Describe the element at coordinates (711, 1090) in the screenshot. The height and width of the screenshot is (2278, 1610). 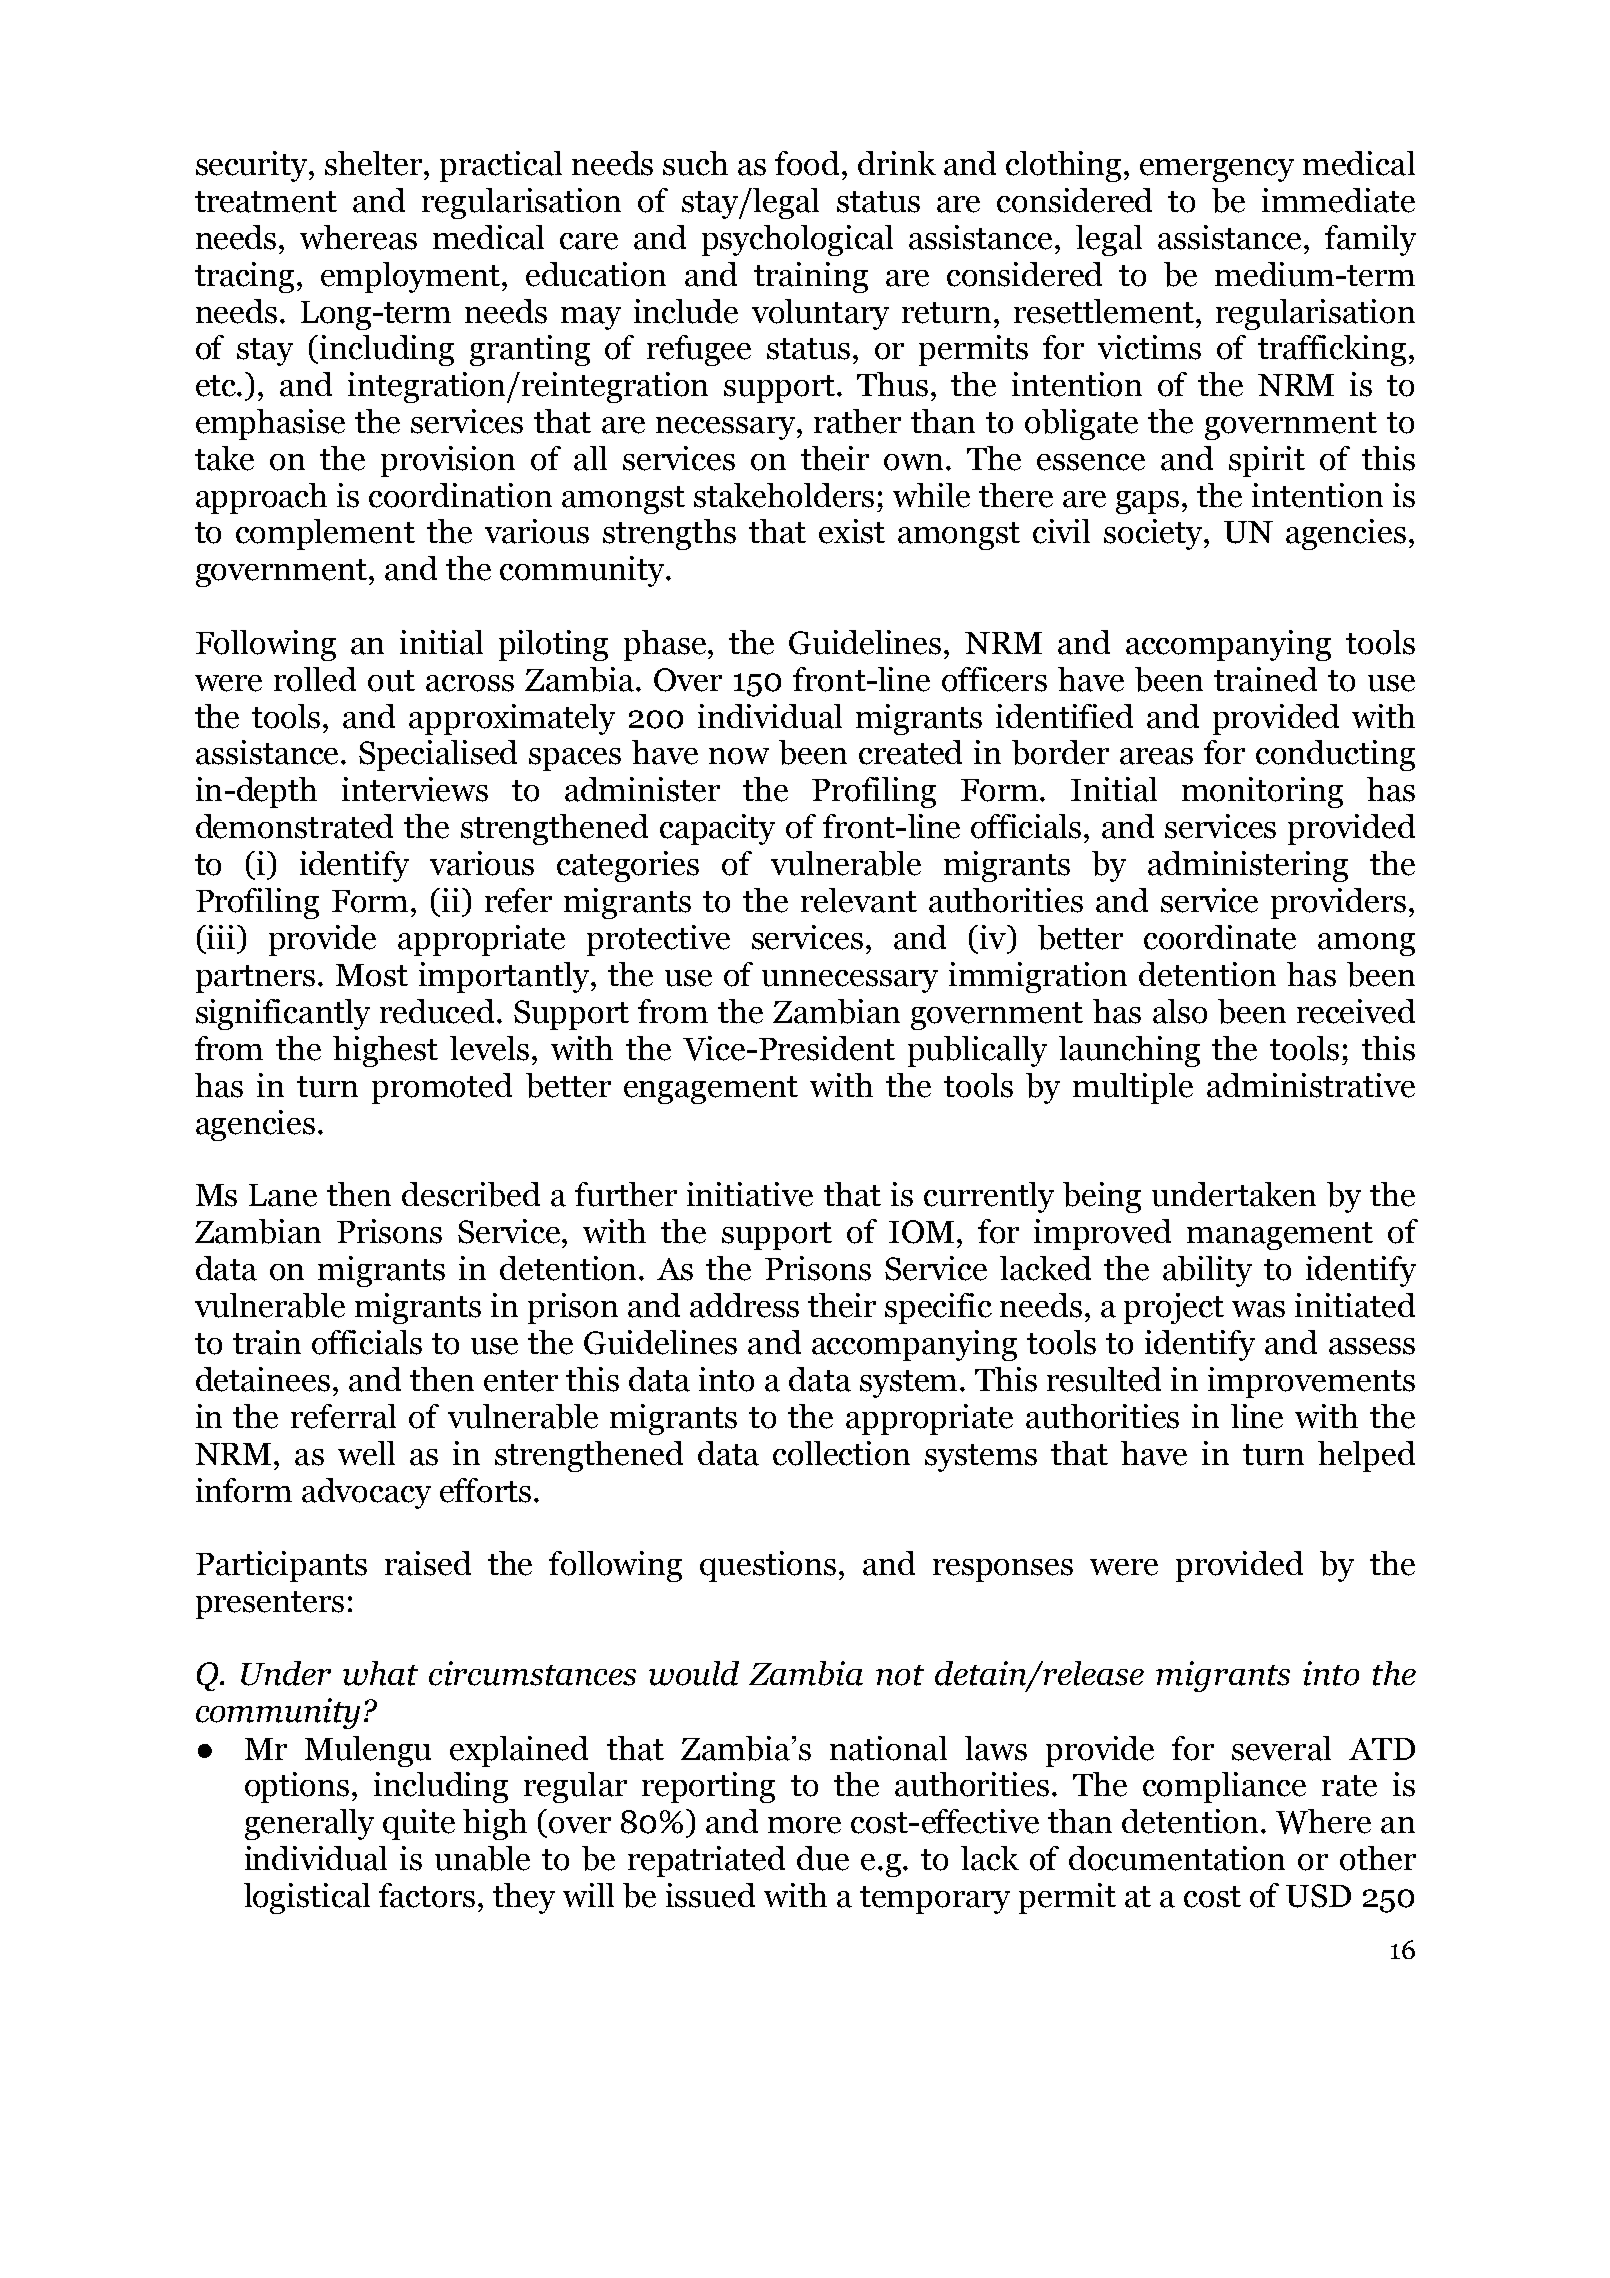
I see `engagement` at that location.
